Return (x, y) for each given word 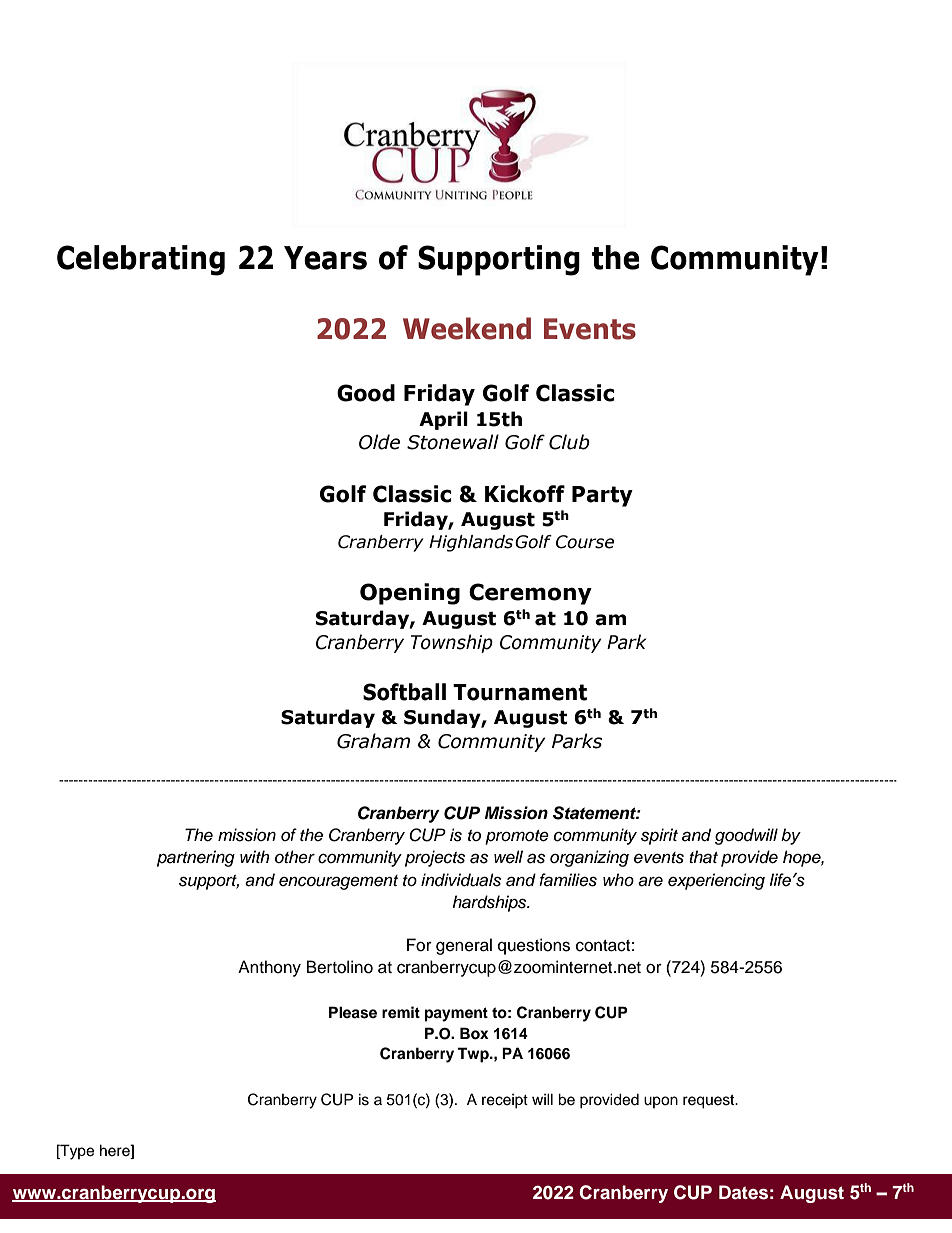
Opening (410, 594)
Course (585, 542)
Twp (474, 1055)
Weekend (467, 328)
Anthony (269, 968)
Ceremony (530, 594)
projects (435, 858)
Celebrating (141, 260)
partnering (196, 858)
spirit (659, 836)
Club (569, 442)
